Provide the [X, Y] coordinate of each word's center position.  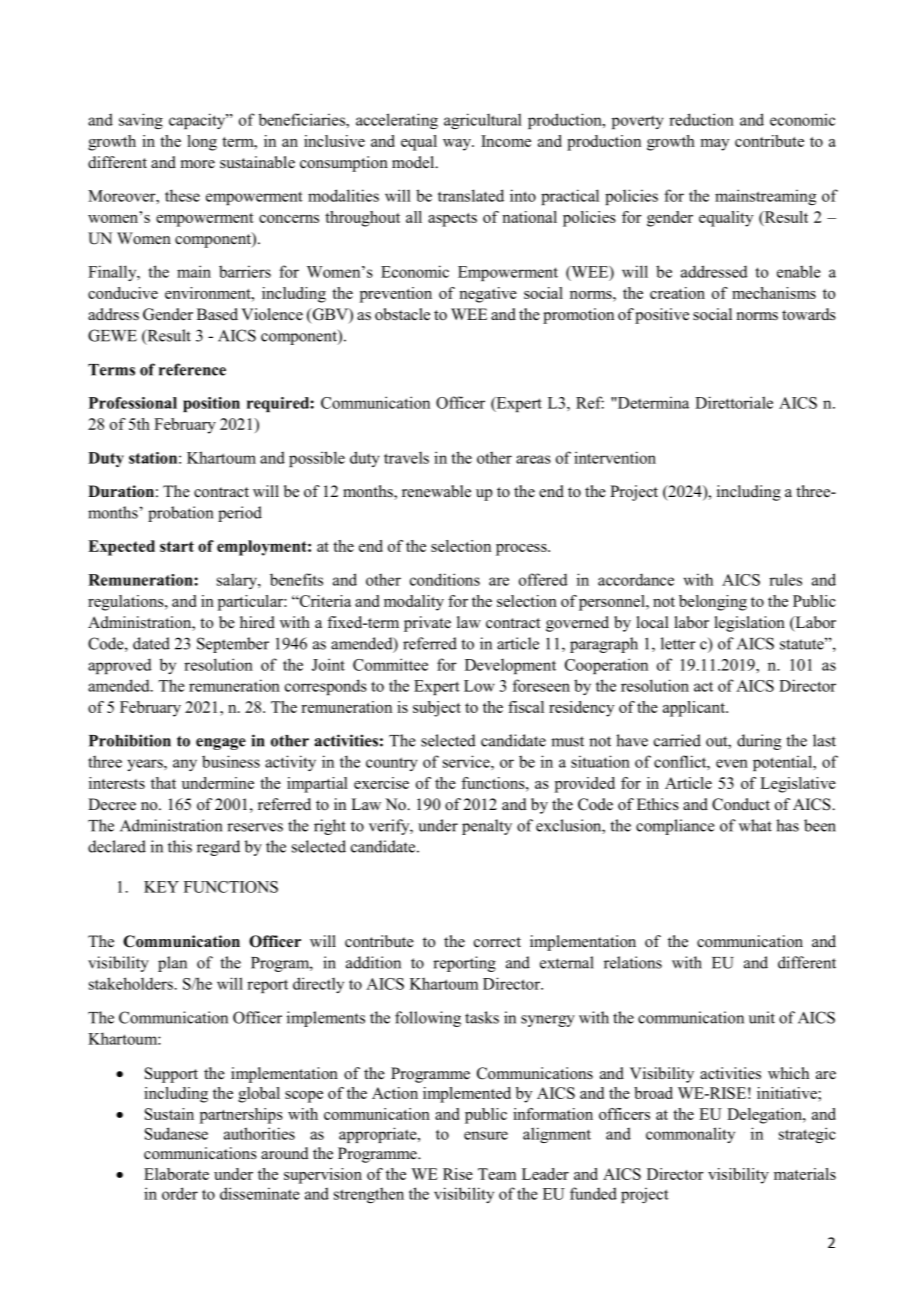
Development [510, 666]
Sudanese [176, 1133]
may [714, 145]
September [233, 645]
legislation [750, 624]
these [182, 195]
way [458, 145]
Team [497, 1174]
